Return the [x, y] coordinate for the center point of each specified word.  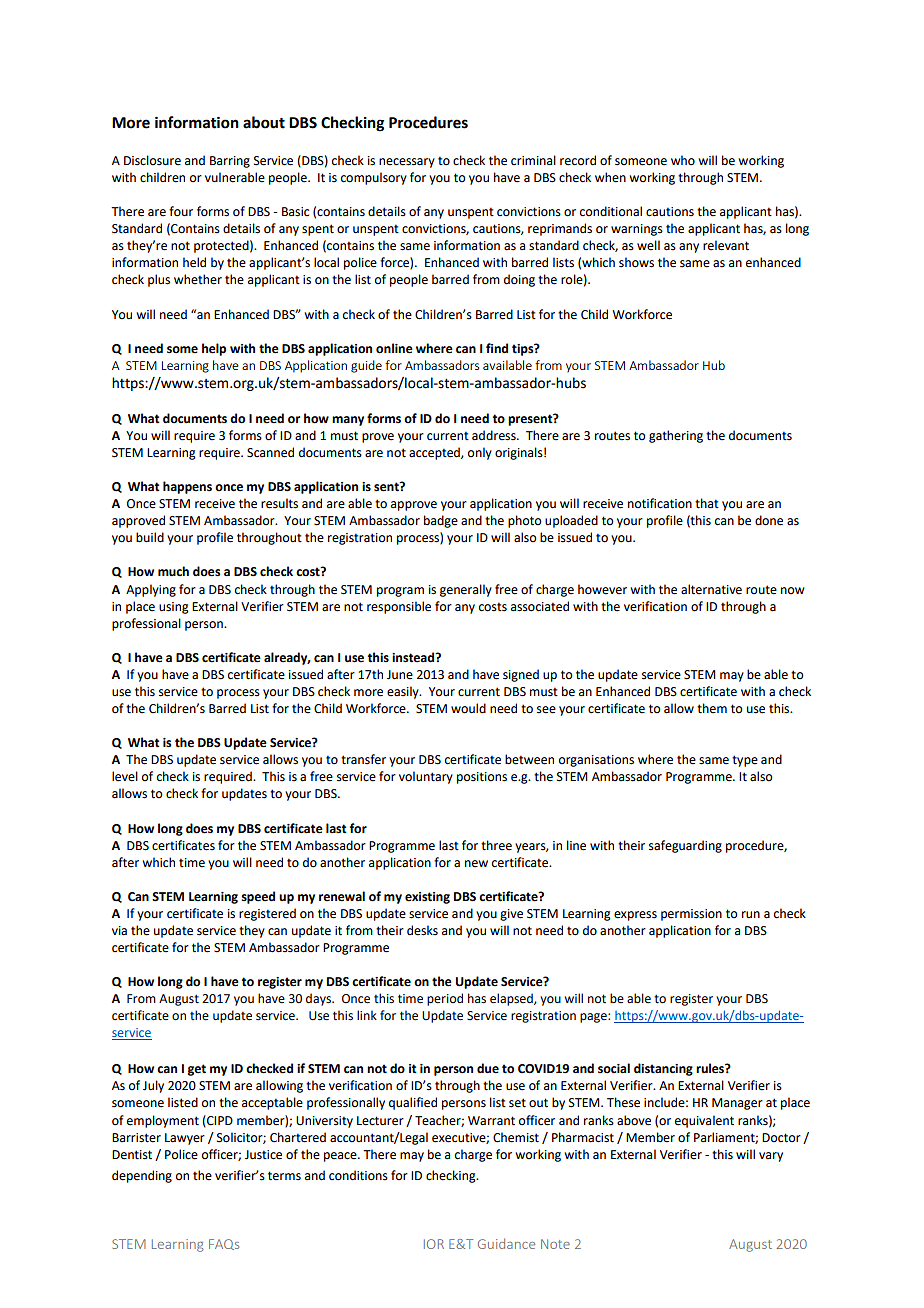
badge [441, 521]
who [683, 160]
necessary [407, 163]
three [496, 845]
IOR [434, 1244]
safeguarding [685, 846]
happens [187, 487]
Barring [230, 162]
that [707, 503]
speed [258, 897]
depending [142, 1176]
